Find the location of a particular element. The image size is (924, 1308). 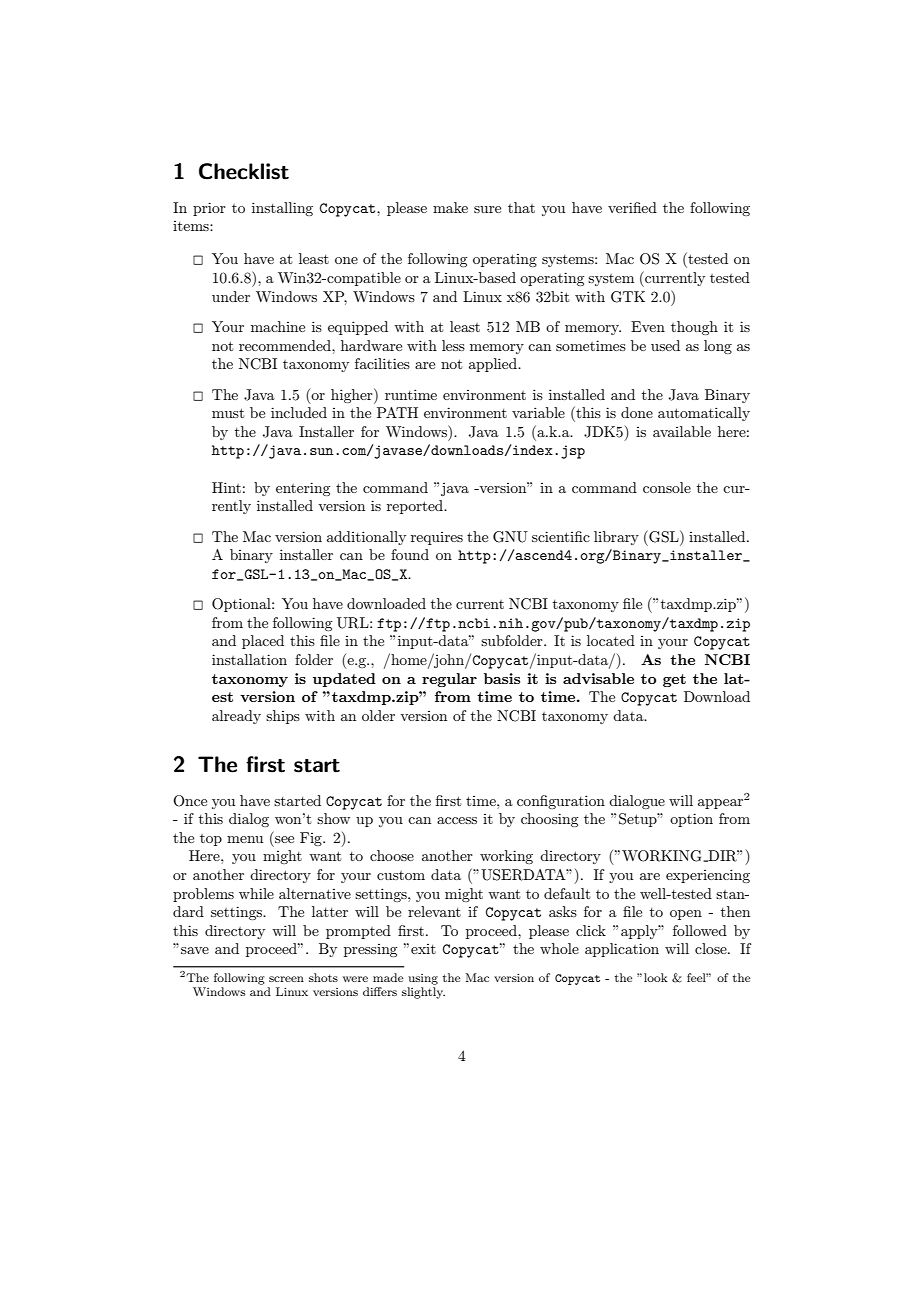

access is located at coordinates (457, 820).
